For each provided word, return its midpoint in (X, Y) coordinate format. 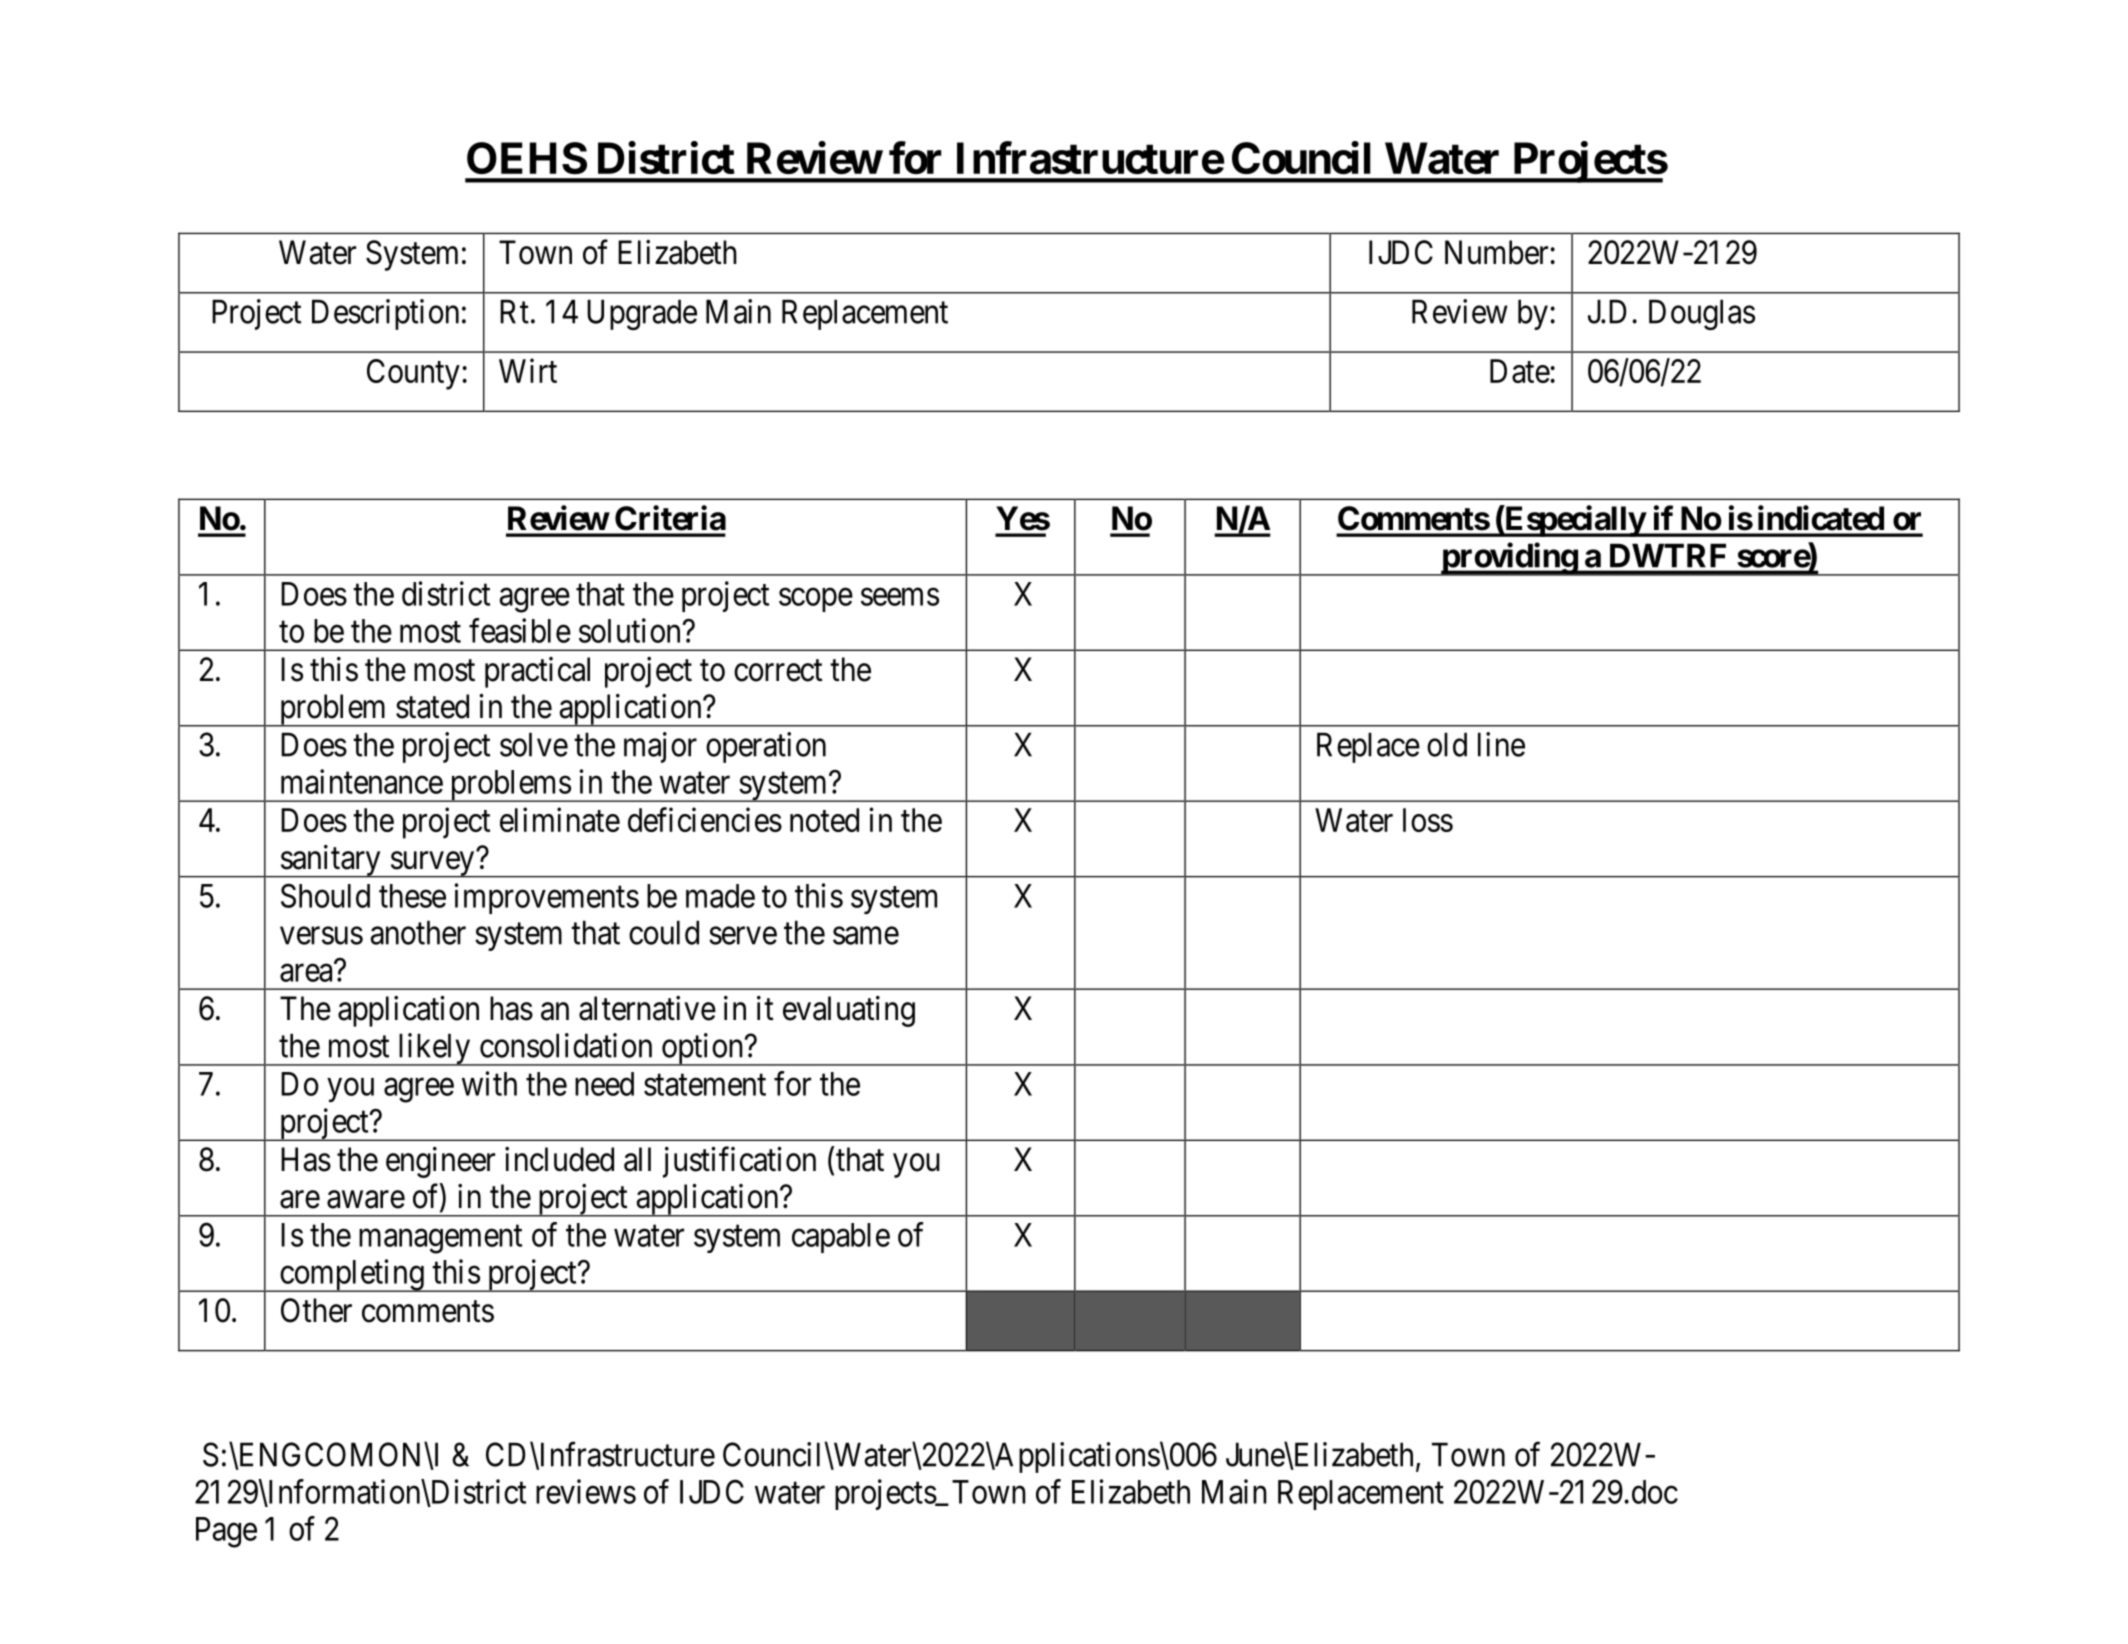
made (720, 896)
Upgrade (642, 314)
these (412, 896)
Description (385, 314)
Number (1498, 252)
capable (841, 1238)
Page (226, 1532)
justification (739, 1162)
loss (1428, 820)
